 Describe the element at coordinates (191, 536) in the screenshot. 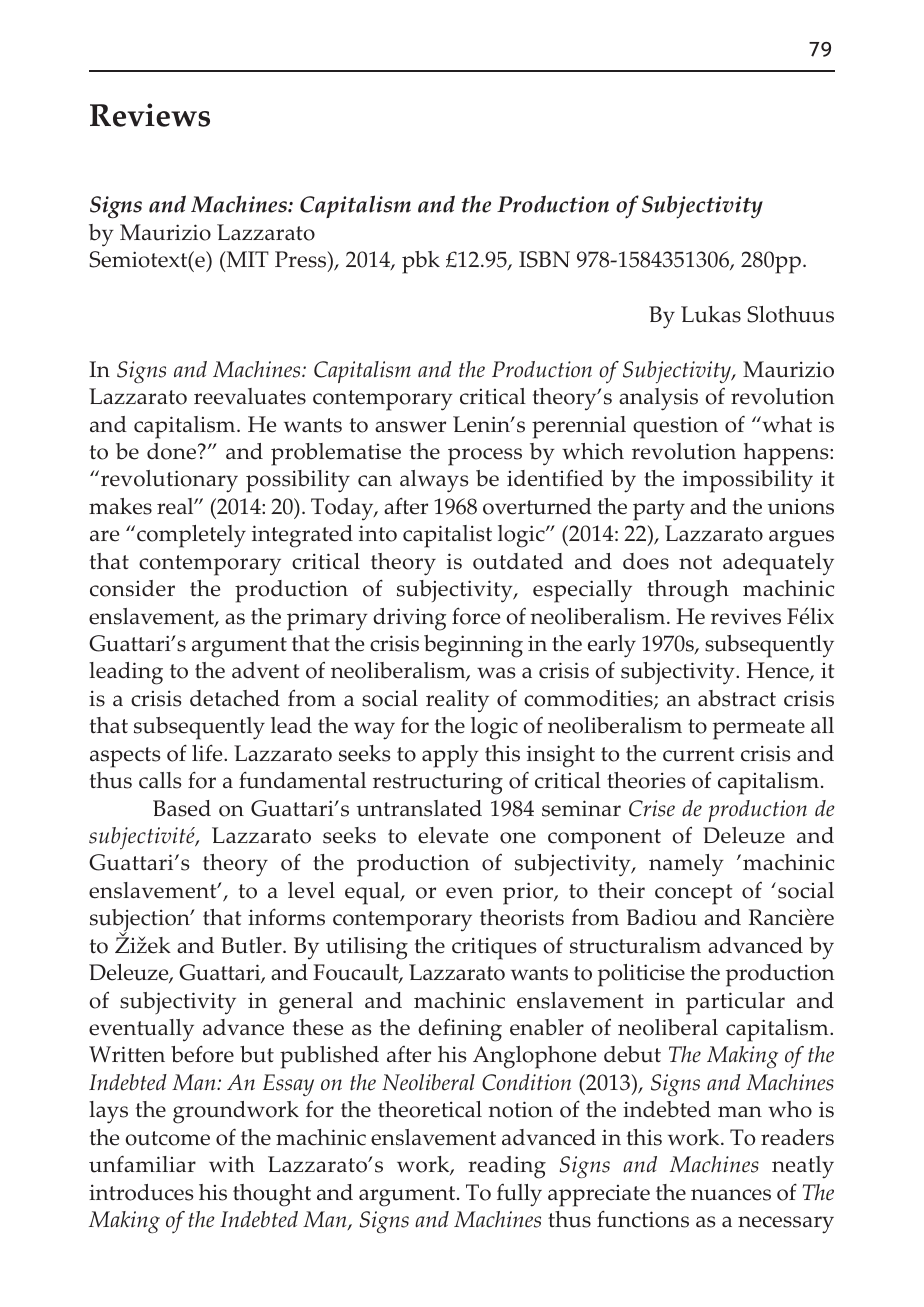

I see `completely` at that location.
